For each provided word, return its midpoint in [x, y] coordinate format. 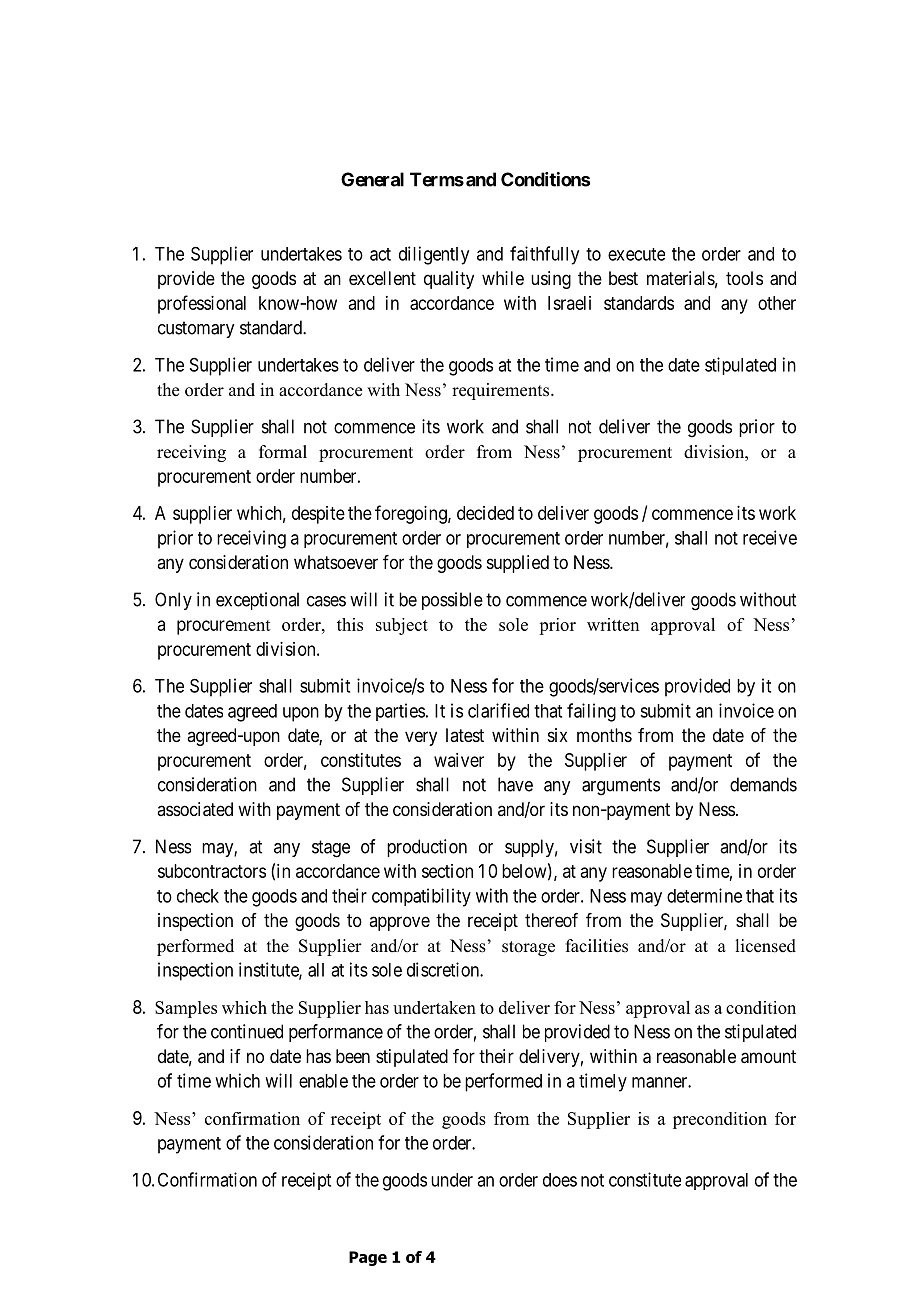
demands [763, 784]
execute [636, 254]
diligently [434, 255]
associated [195, 809]
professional [202, 304]
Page [368, 1258]
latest [465, 735]
